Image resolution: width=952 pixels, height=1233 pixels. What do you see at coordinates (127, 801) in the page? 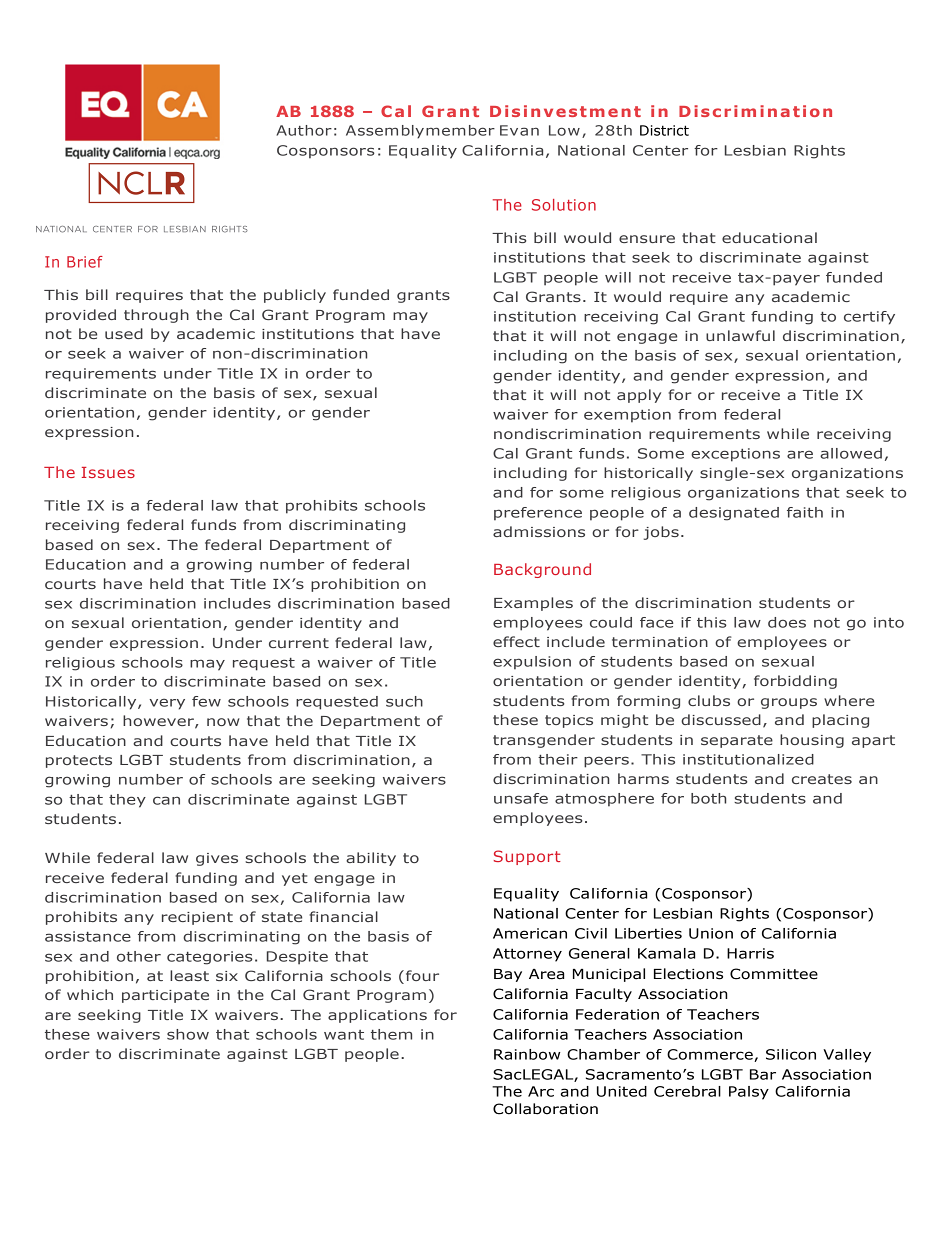
I see `they` at bounding box center [127, 801].
